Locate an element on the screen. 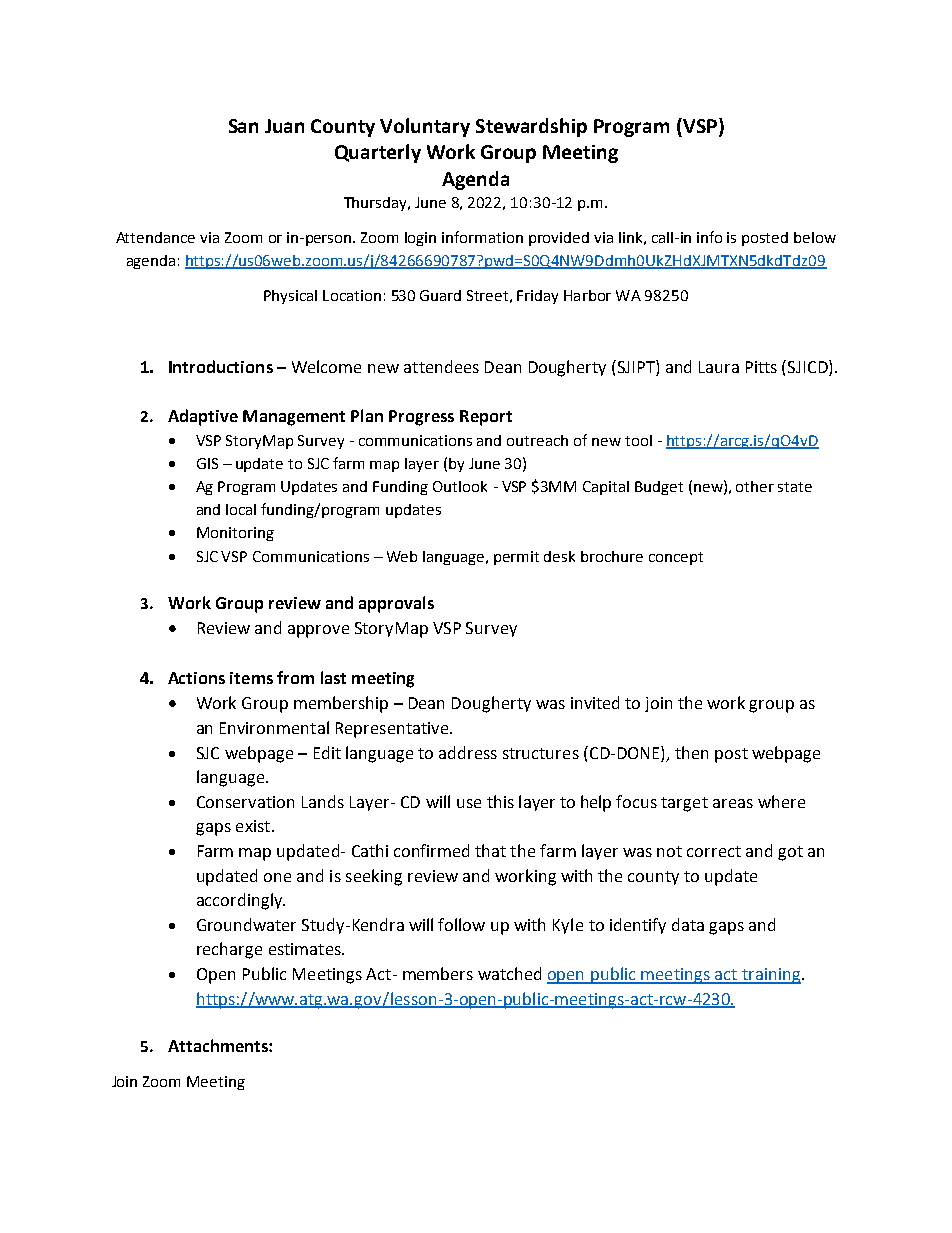  Introductions is located at coordinates (221, 366).
